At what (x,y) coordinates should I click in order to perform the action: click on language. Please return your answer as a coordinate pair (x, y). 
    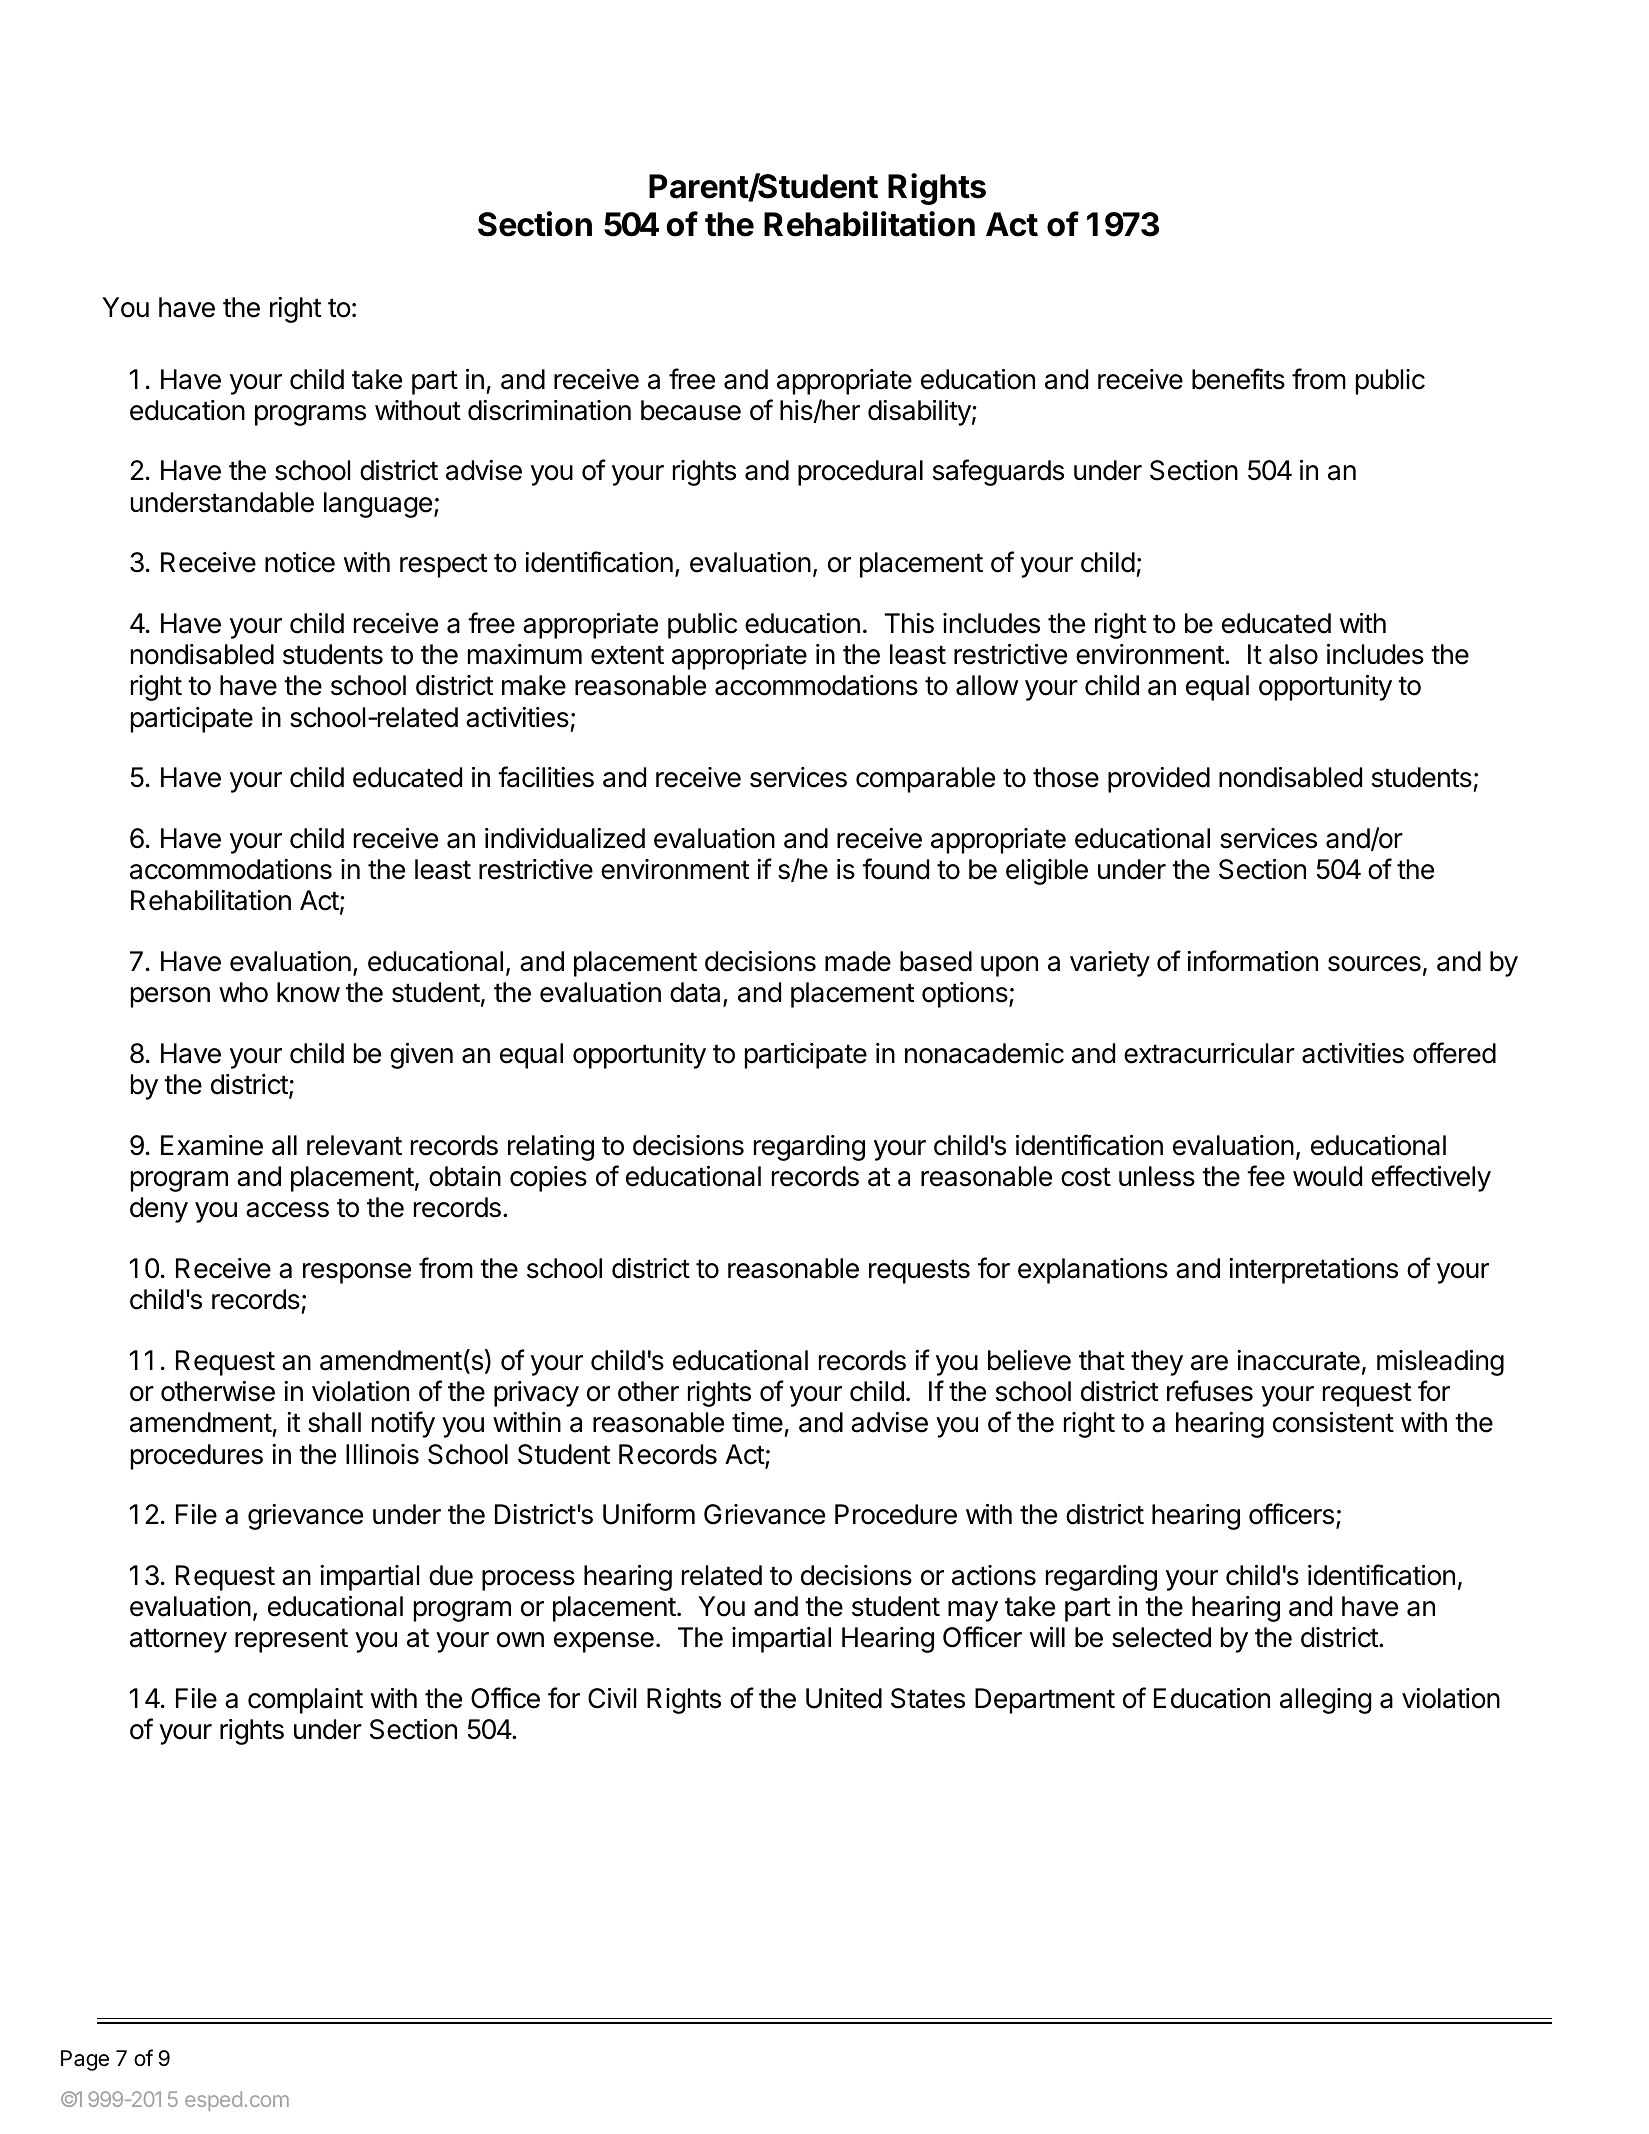
    Looking at the image, I should click on (378, 505).
